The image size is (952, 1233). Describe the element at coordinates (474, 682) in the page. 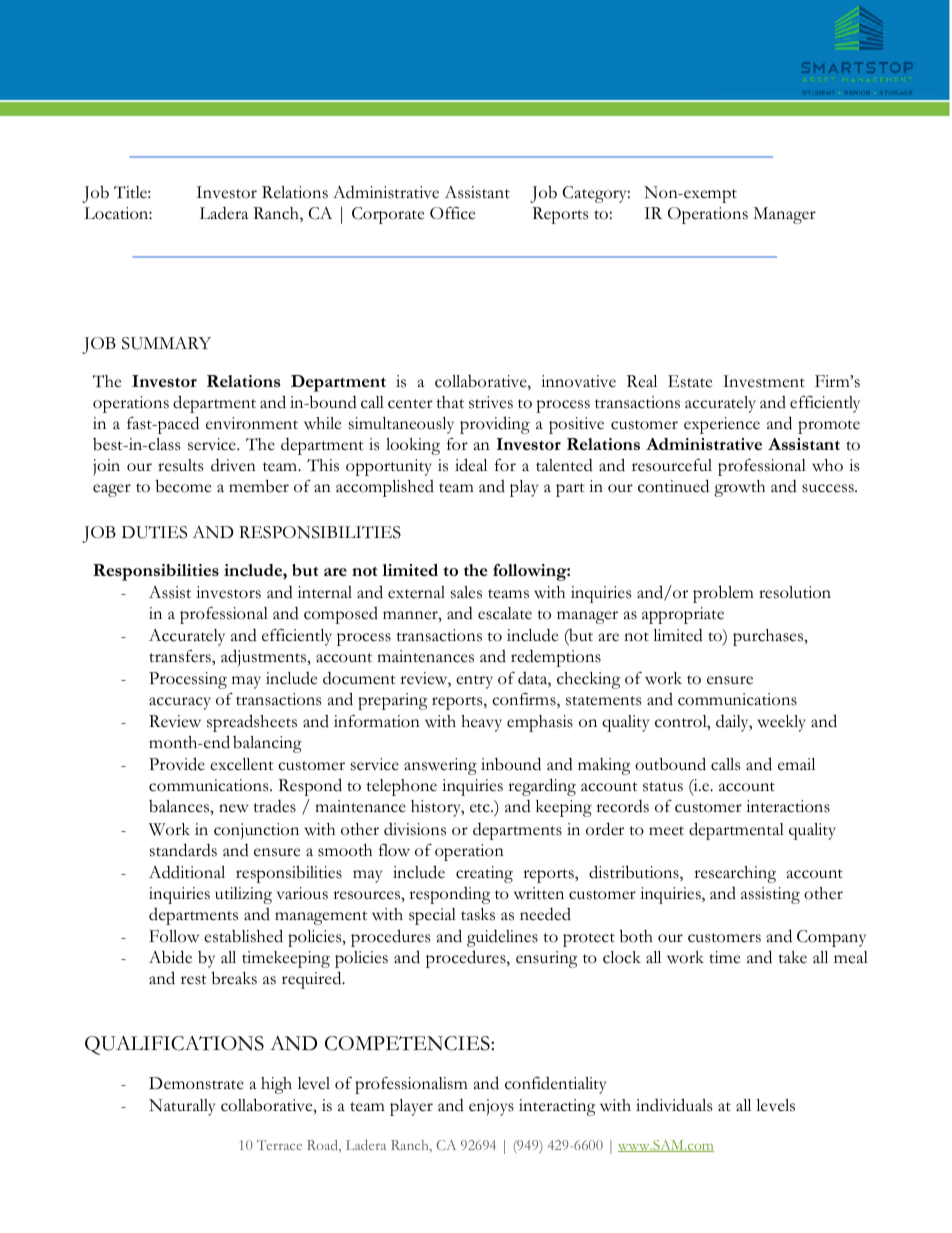

I see `entry` at that location.
